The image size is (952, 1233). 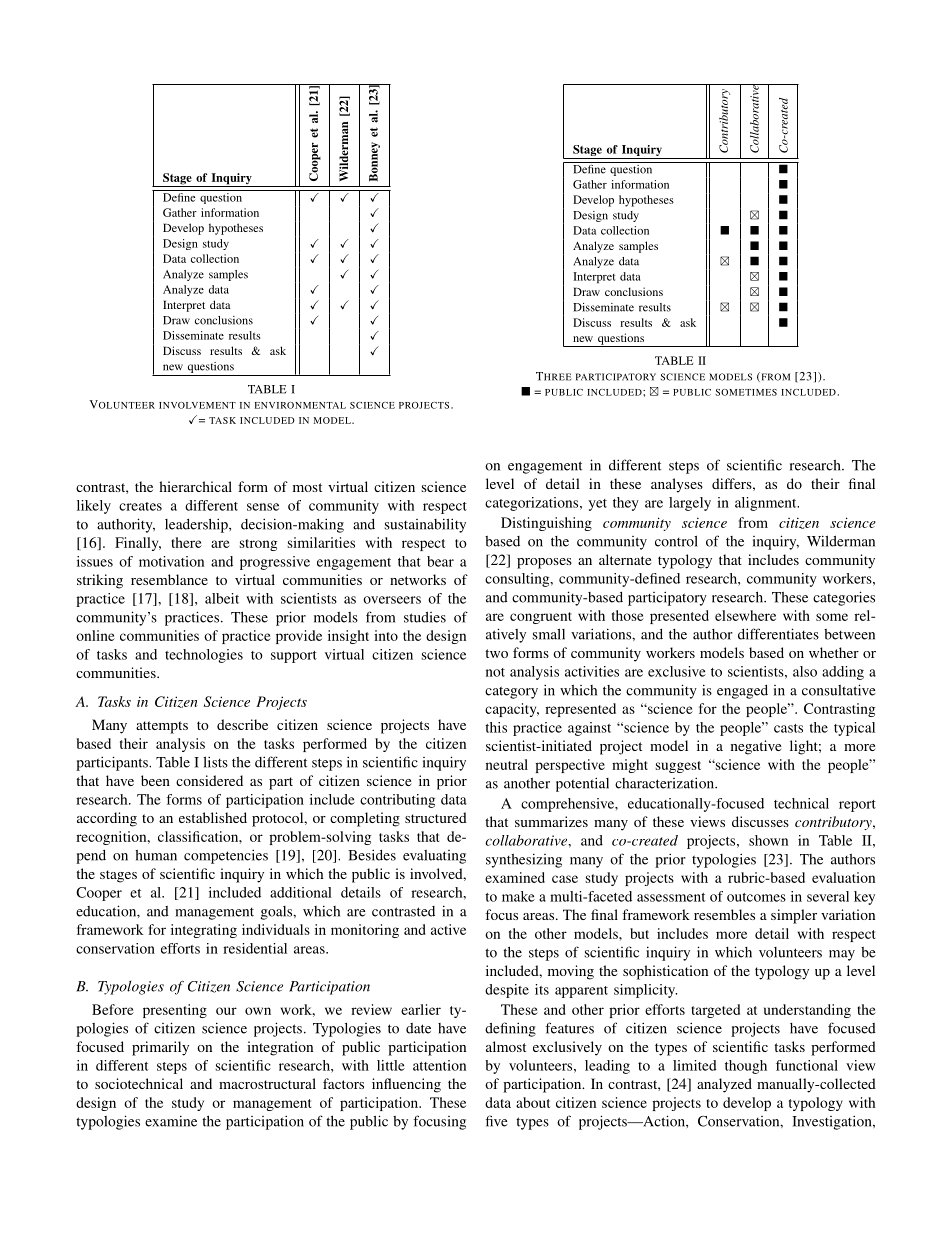 What do you see at coordinates (756, 747) in the image?
I see `negative` at bounding box center [756, 747].
